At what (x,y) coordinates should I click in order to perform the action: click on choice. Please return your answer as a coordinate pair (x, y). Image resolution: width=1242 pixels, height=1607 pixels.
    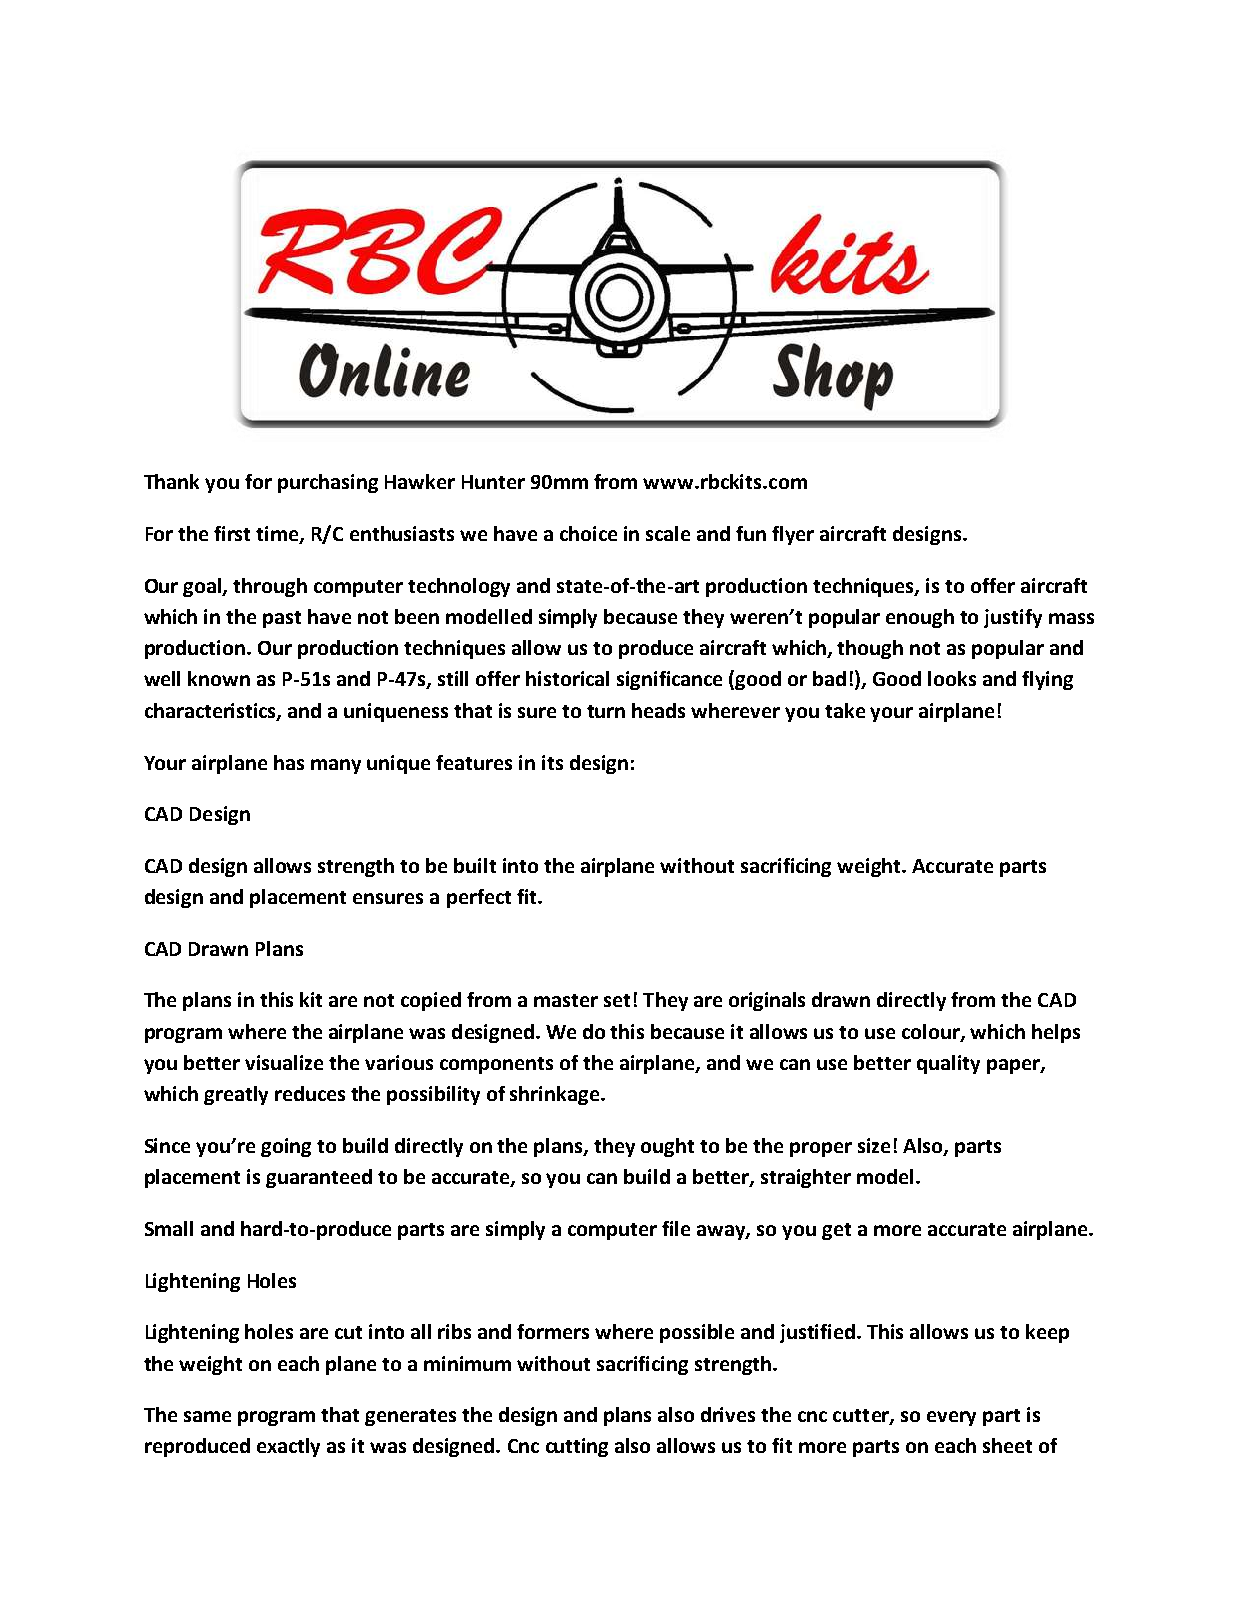
    Looking at the image, I should click on (588, 533).
